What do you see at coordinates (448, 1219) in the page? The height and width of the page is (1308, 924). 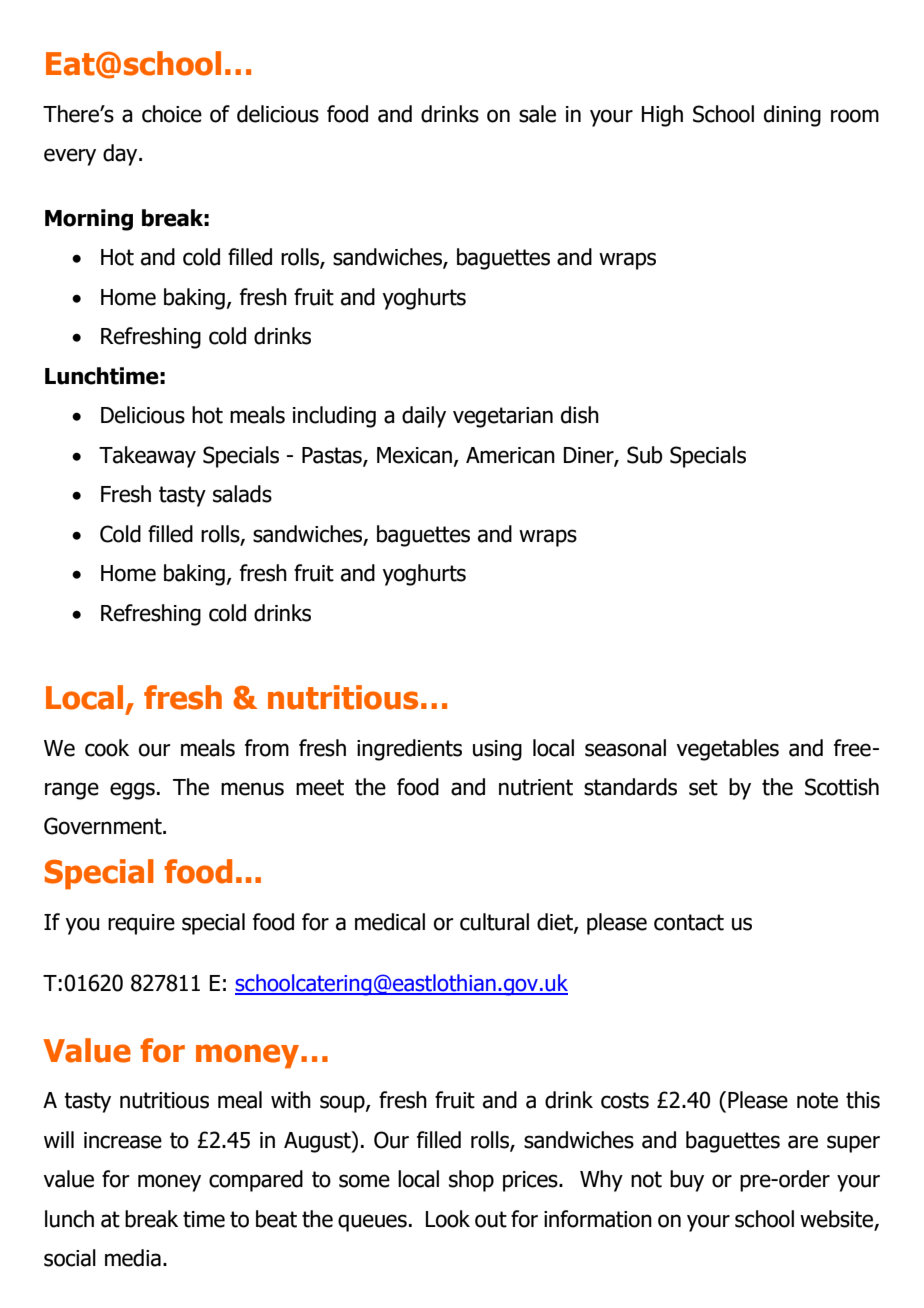 I see `Look` at bounding box center [448, 1219].
